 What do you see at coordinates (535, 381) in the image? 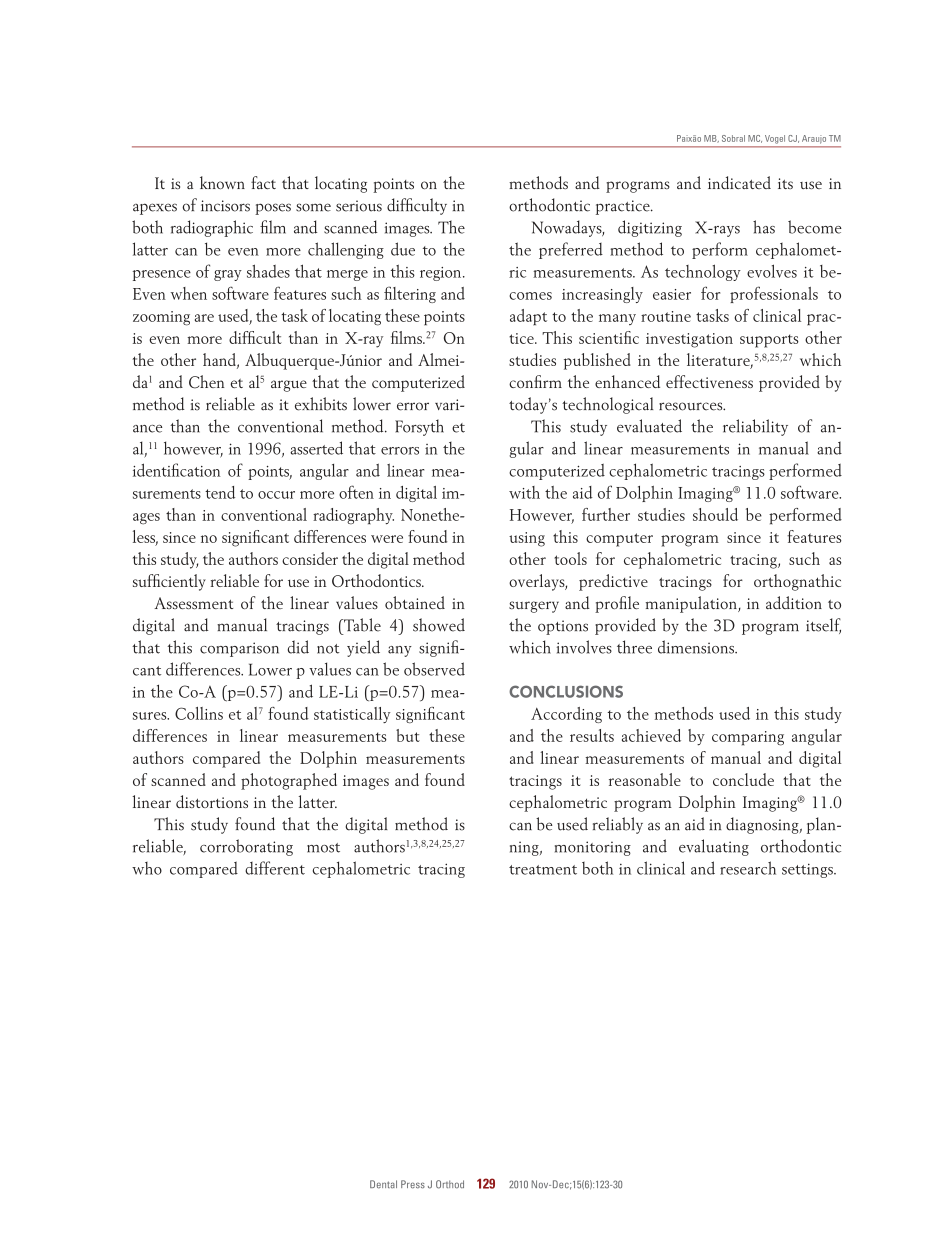
I see `confirm` at bounding box center [535, 381].
